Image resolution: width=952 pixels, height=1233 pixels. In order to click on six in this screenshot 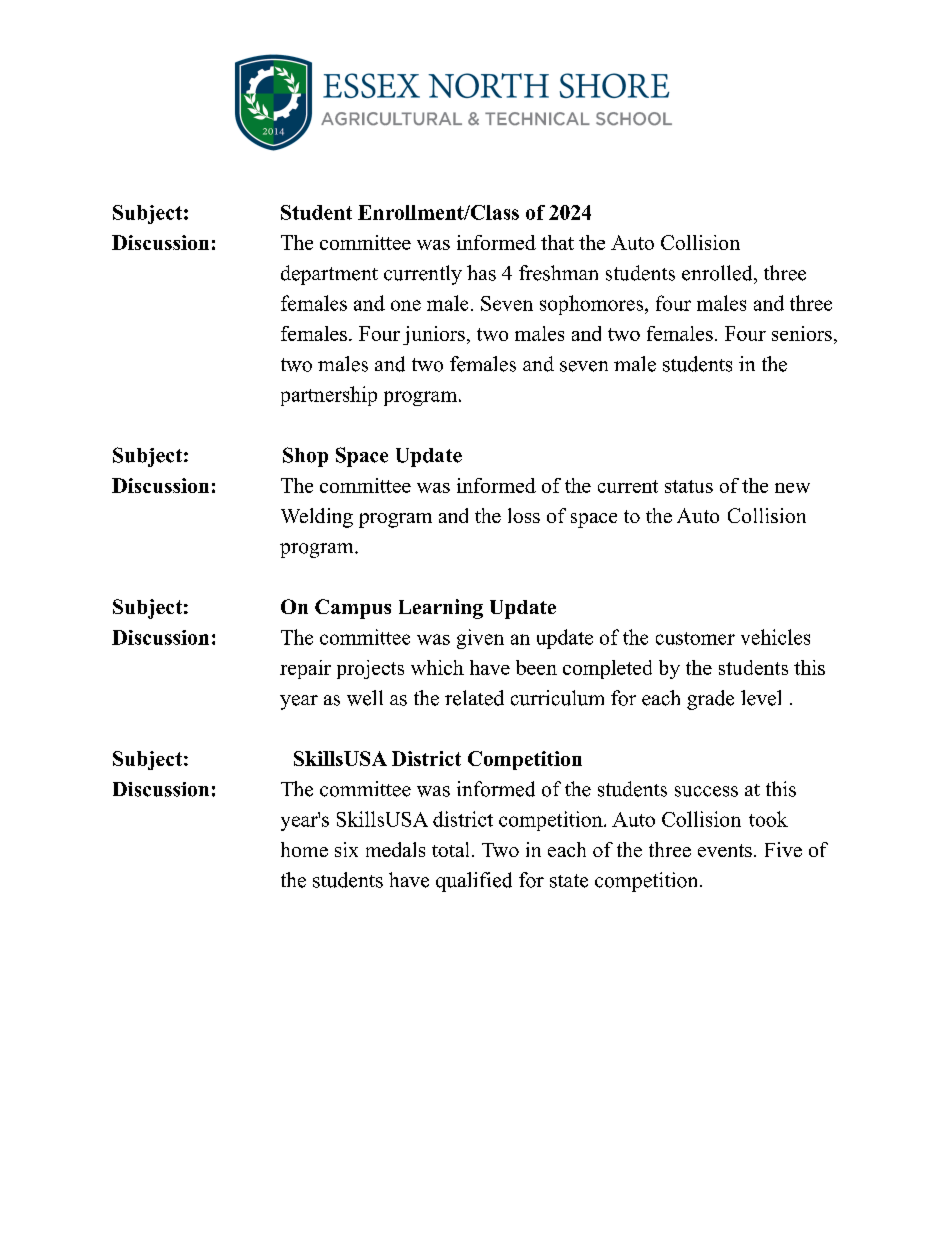, I will do `click(346, 849)`.
